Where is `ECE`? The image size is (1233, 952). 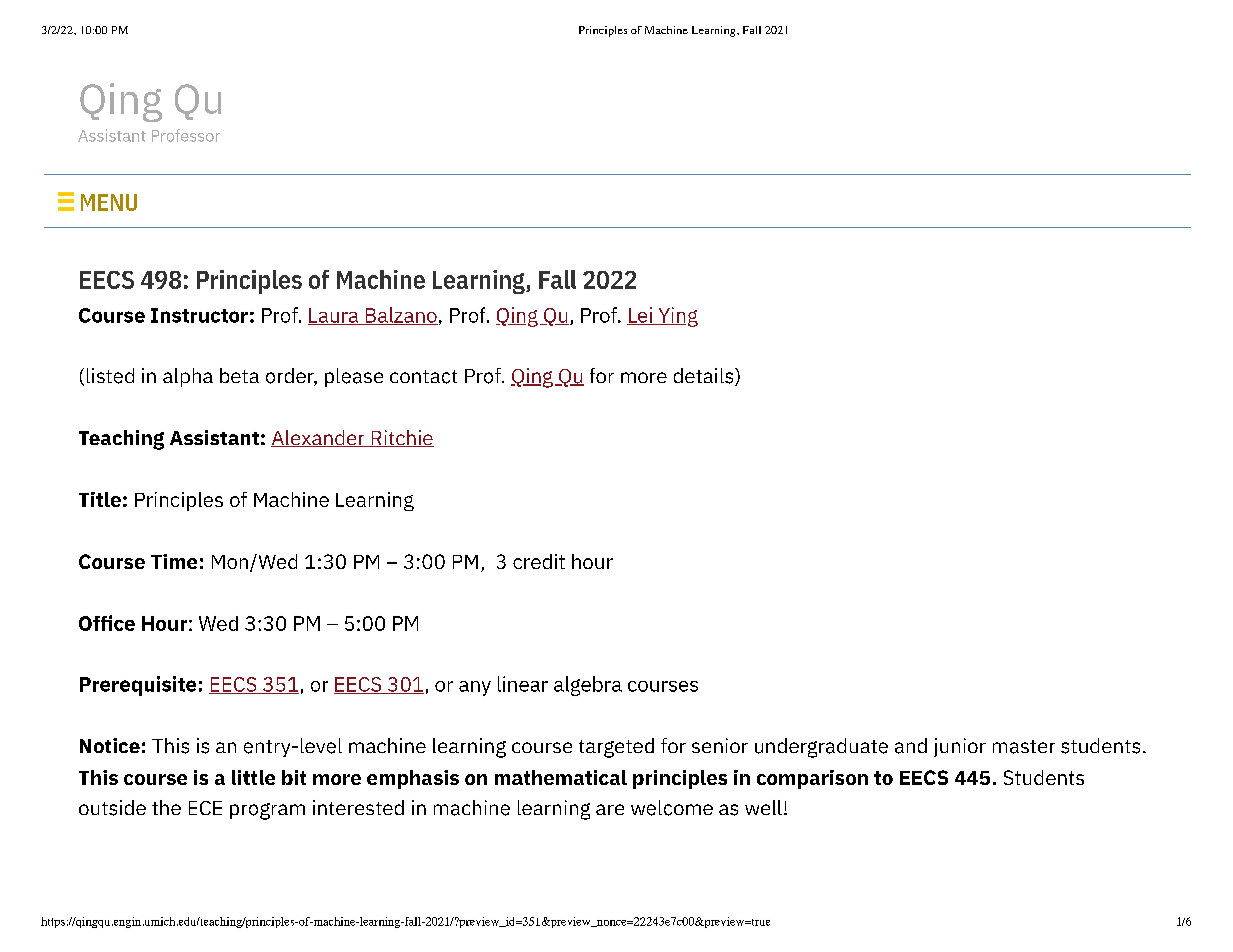 ECE is located at coordinates (205, 808).
